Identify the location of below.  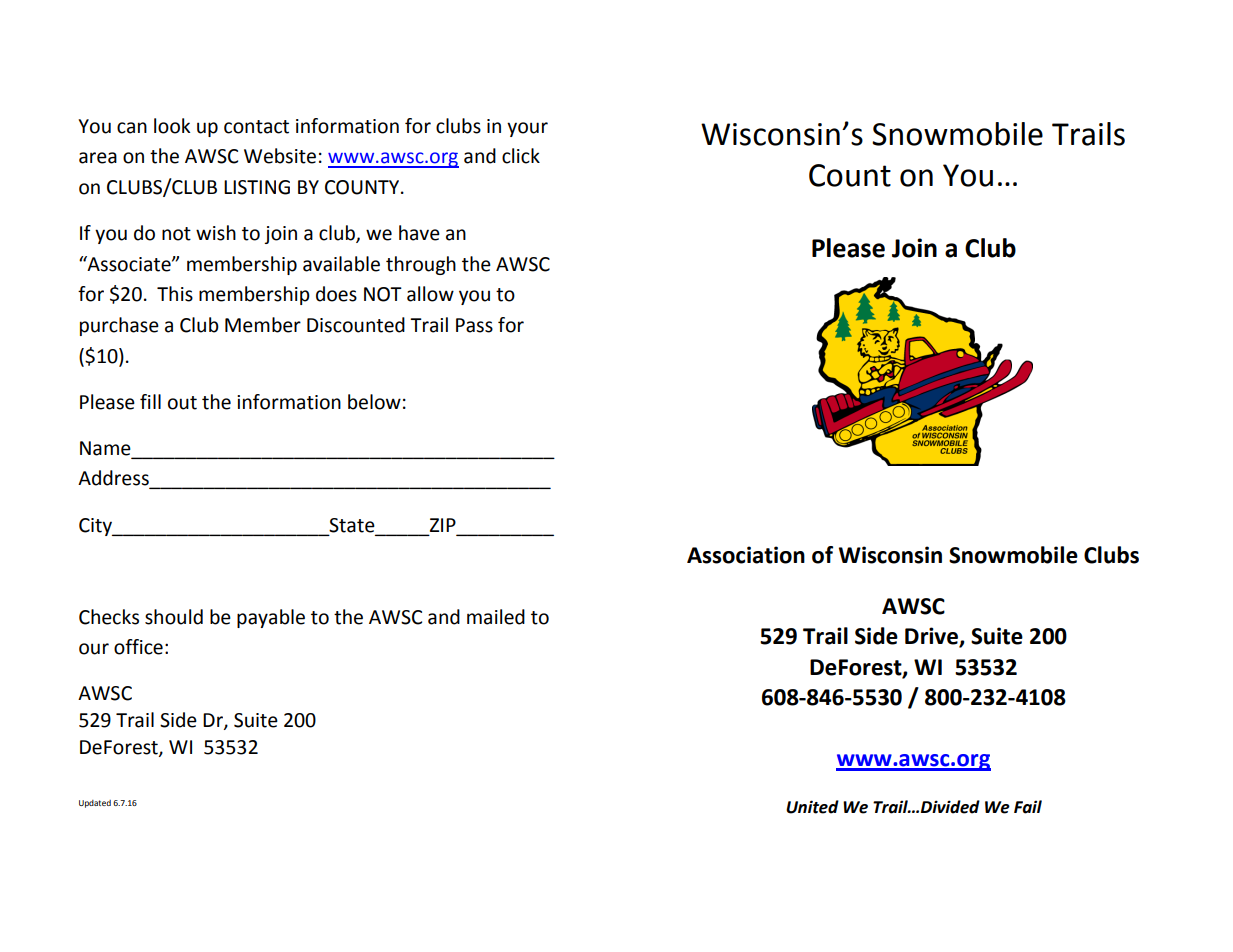
(374, 402).
